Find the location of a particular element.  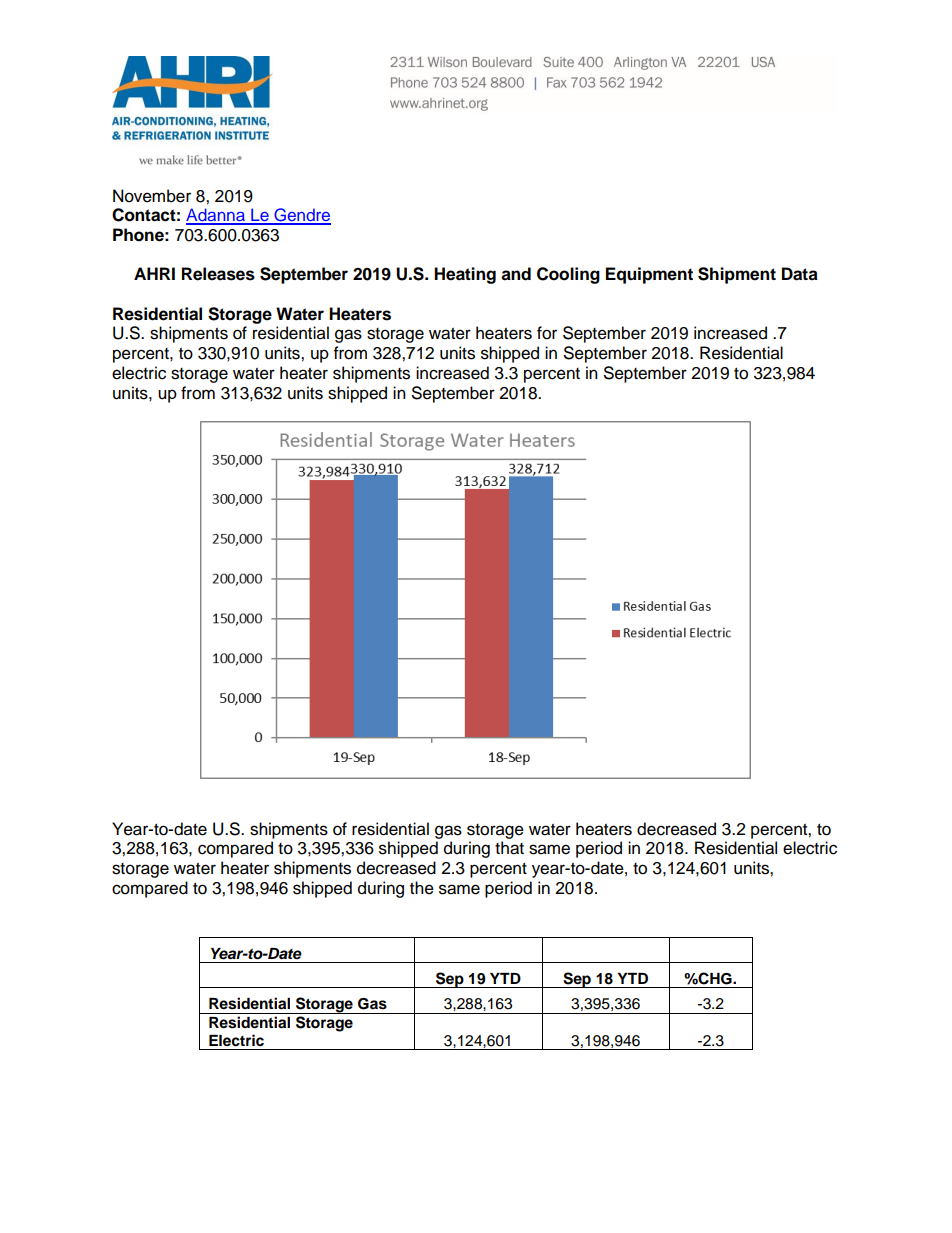

Cooling is located at coordinates (568, 275).
